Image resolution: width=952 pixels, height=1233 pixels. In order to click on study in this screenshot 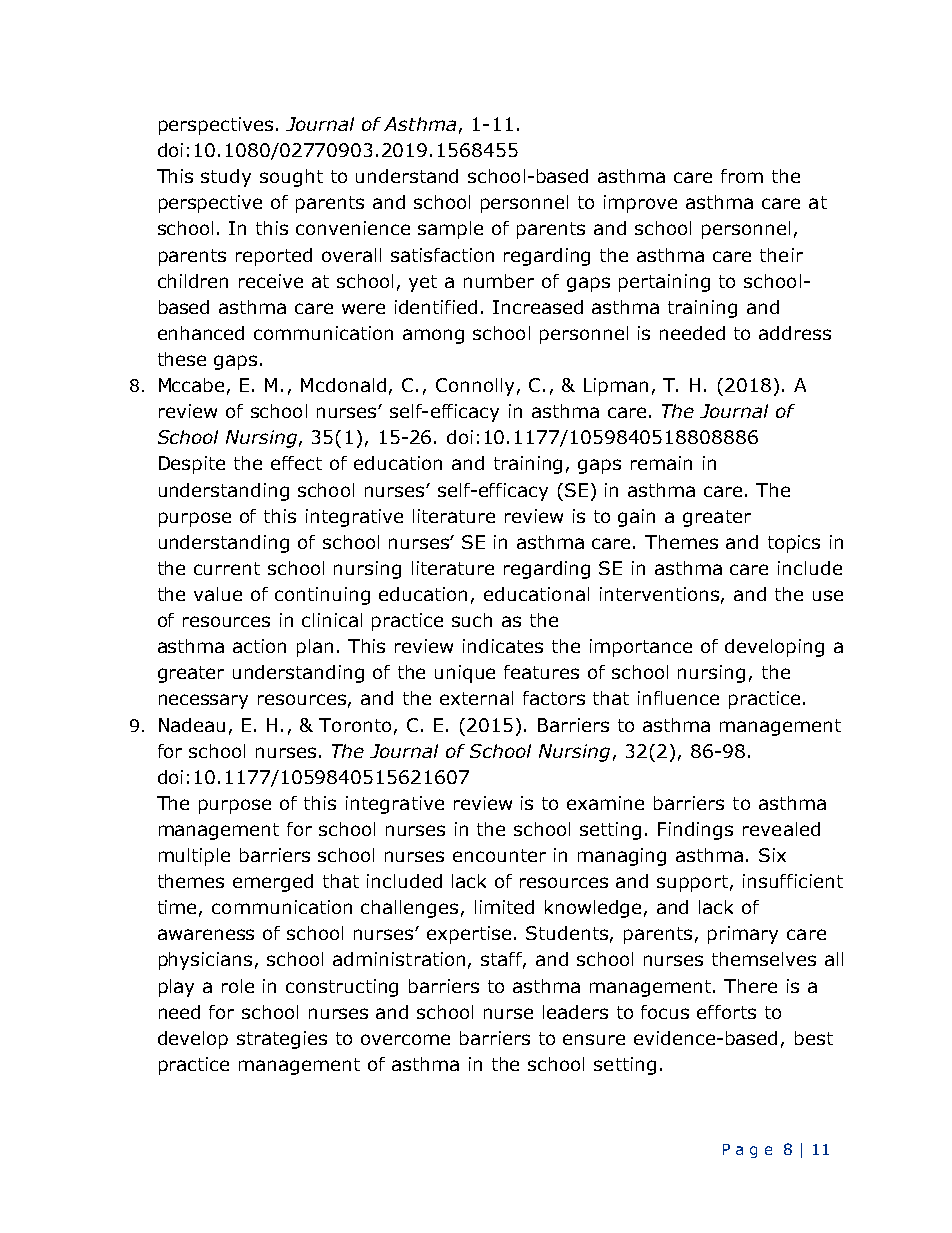, I will do `click(226, 178)`.
